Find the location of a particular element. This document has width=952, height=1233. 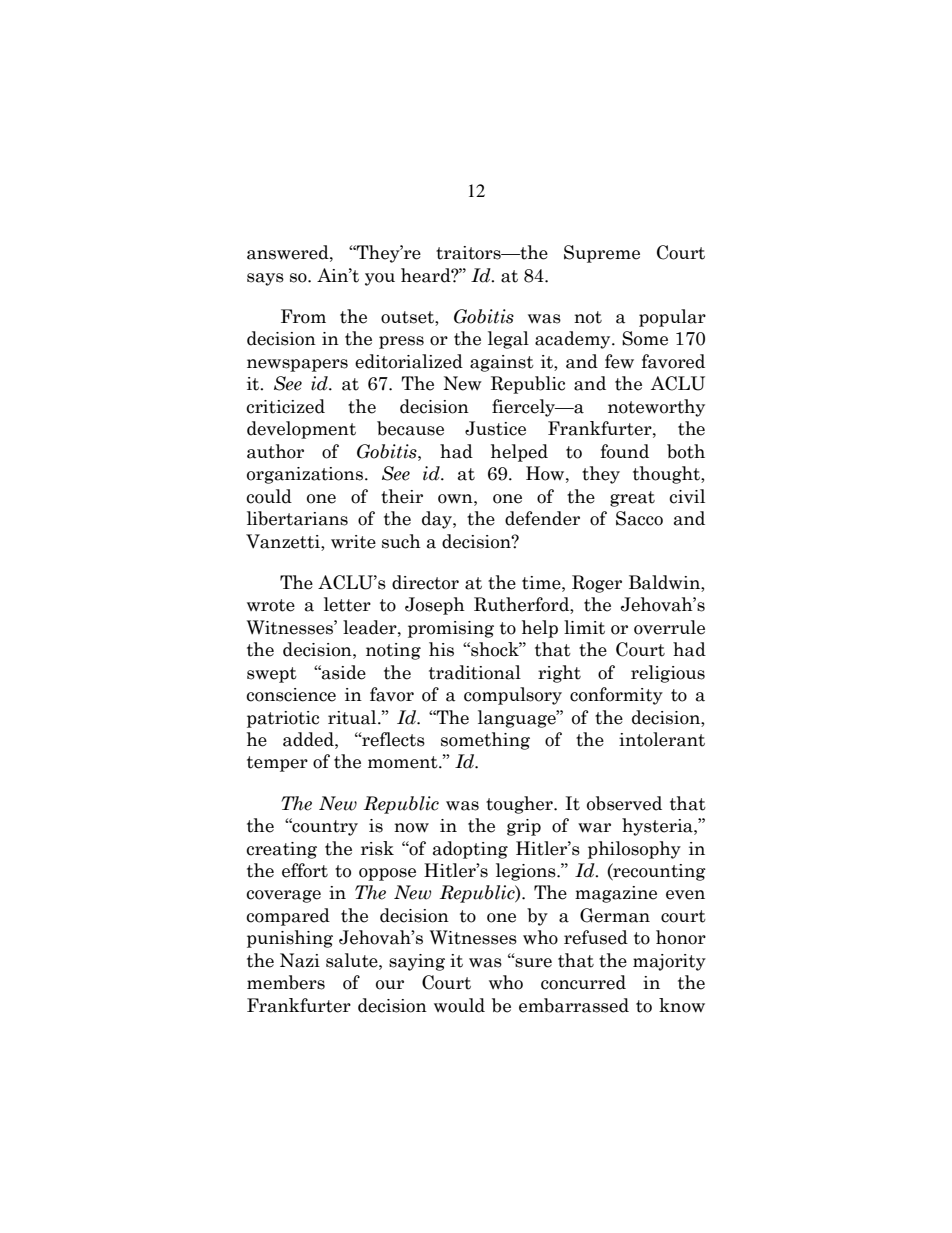

own is located at coordinates (456, 499).
